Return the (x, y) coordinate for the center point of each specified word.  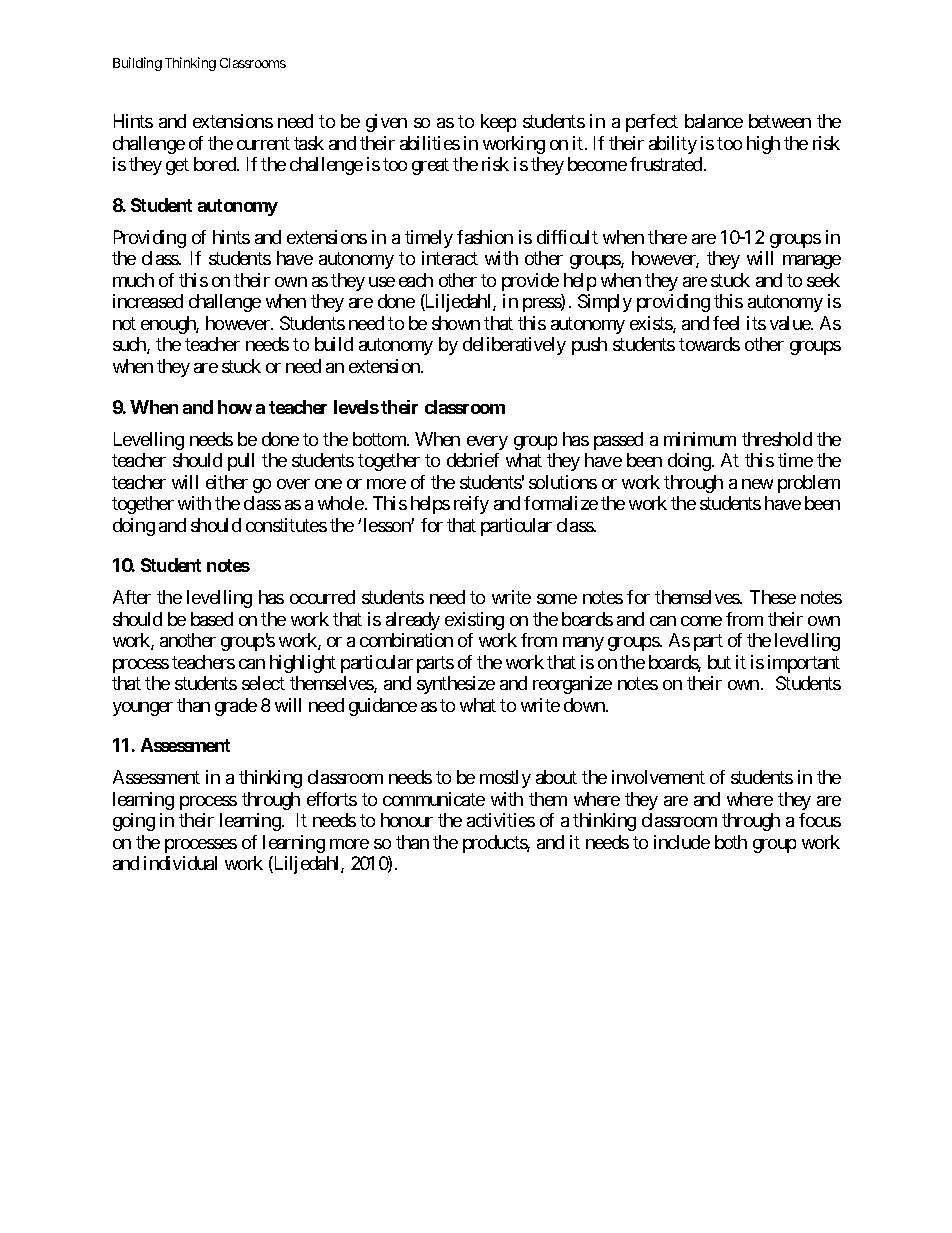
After (132, 597)
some (557, 599)
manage (812, 262)
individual (180, 863)
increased (148, 301)
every (487, 443)
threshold (777, 439)
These (773, 597)
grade (236, 707)
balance (714, 121)
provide (530, 282)
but (719, 662)
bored (216, 164)
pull (241, 462)
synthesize (456, 685)
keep (498, 123)
